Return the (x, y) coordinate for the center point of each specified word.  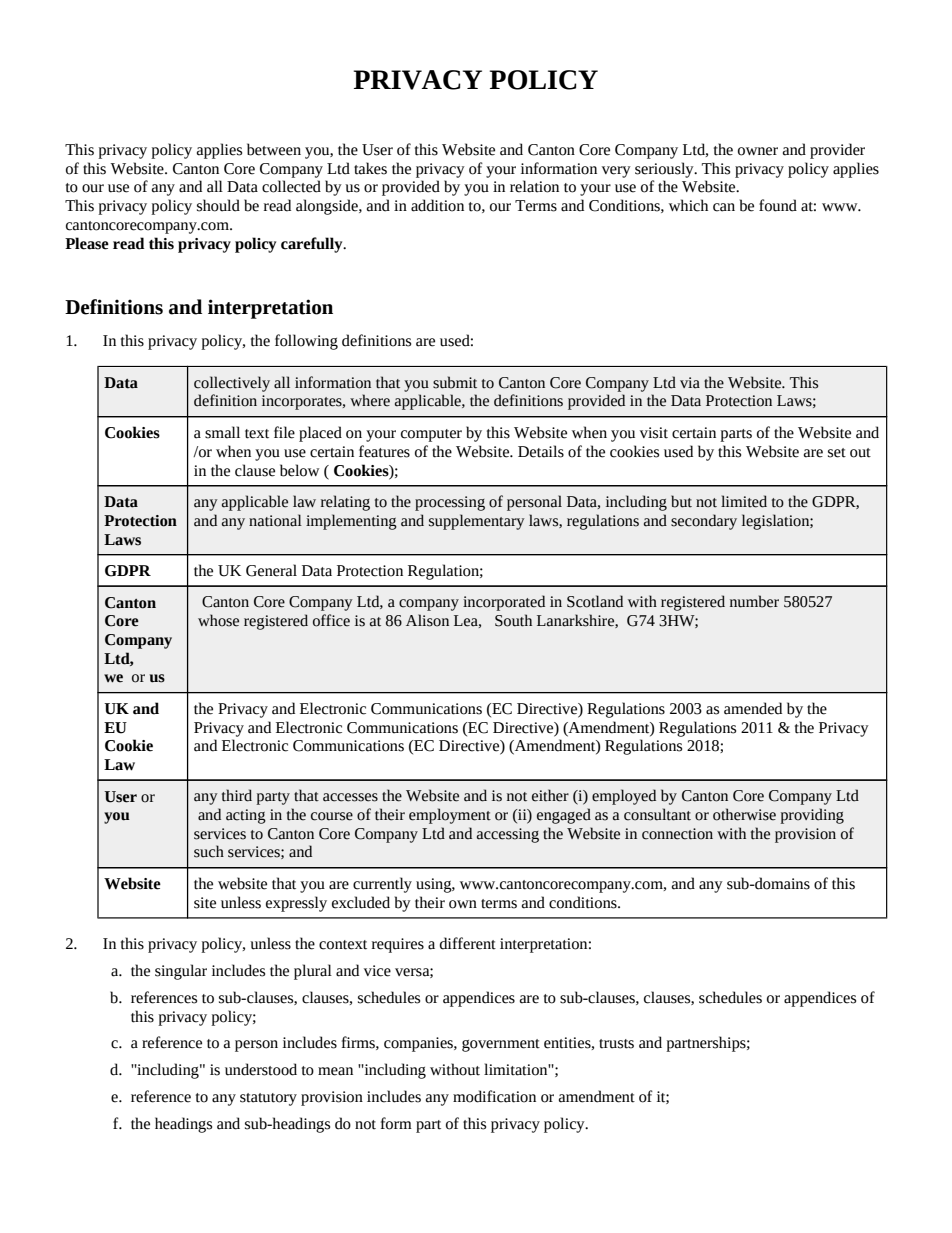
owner (758, 151)
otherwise (744, 814)
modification (494, 1096)
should (218, 205)
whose (218, 620)
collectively (232, 384)
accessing (508, 835)
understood (261, 1069)
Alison (427, 620)
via (690, 383)
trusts (616, 1044)
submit (455, 382)
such (209, 851)
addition (437, 205)
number (754, 601)
